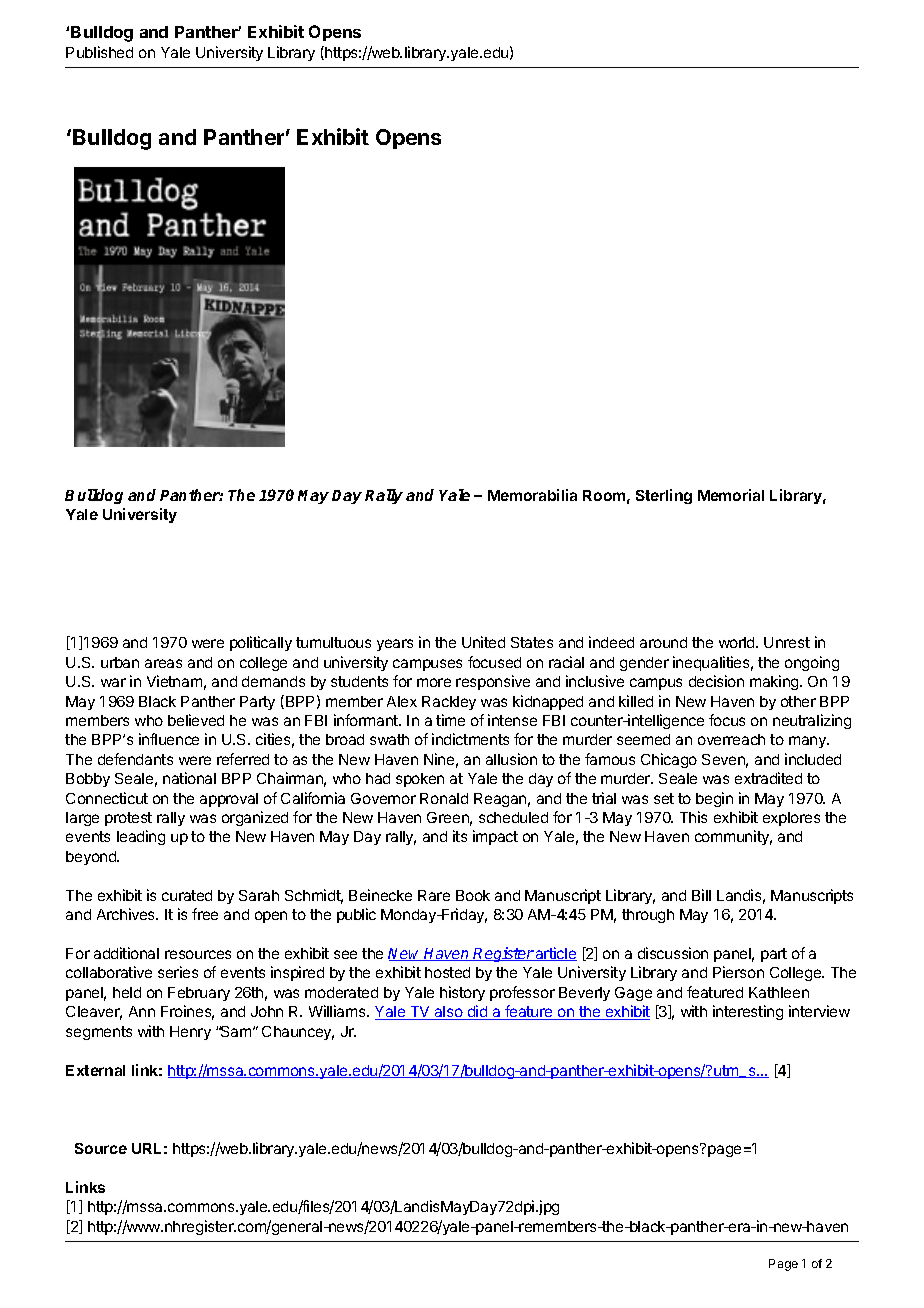  Describe the element at coordinates (532, 495) in the screenshot. I see `Memorabilia` at that location.
